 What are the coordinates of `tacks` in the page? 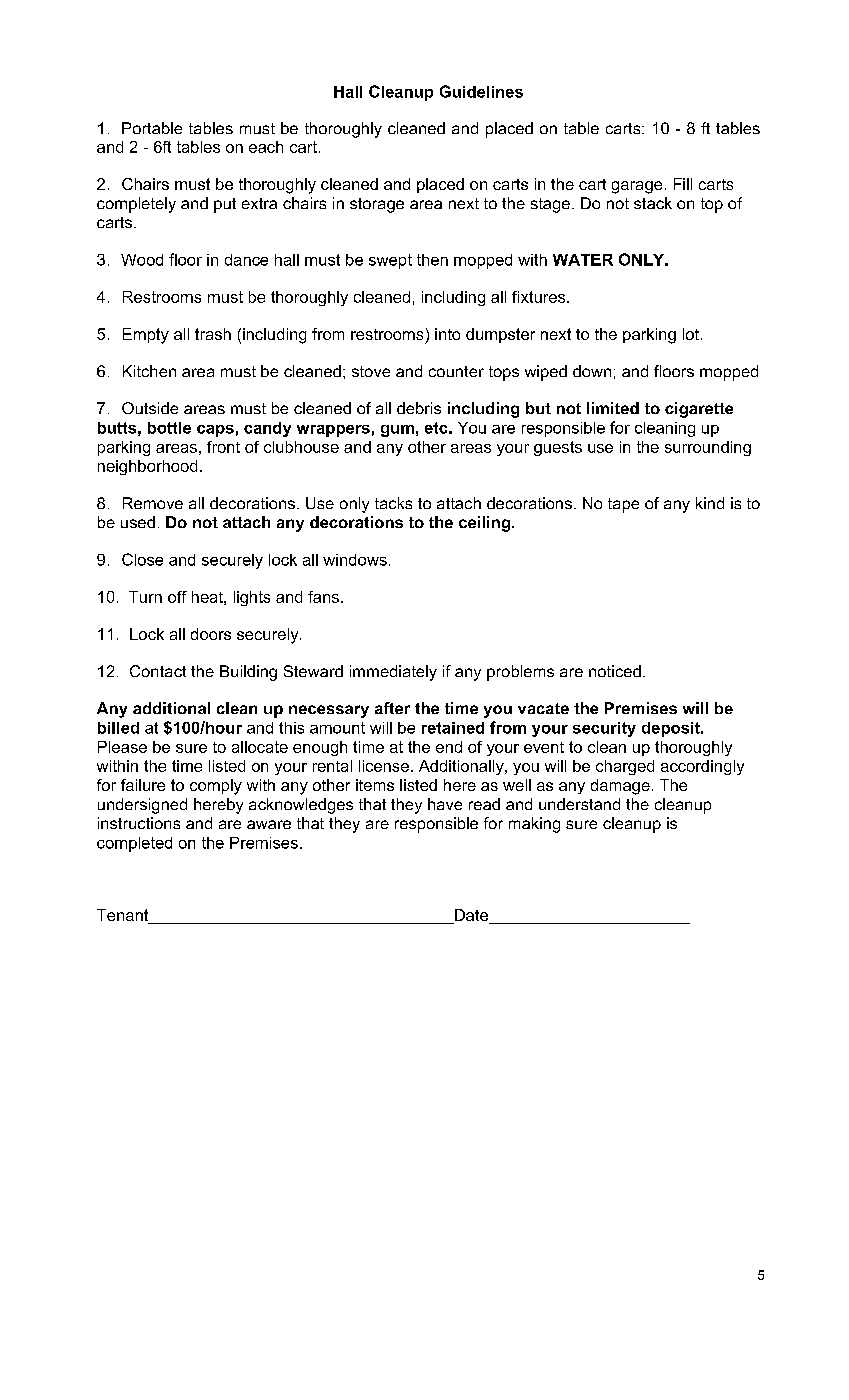 It's located at (393, 503).
